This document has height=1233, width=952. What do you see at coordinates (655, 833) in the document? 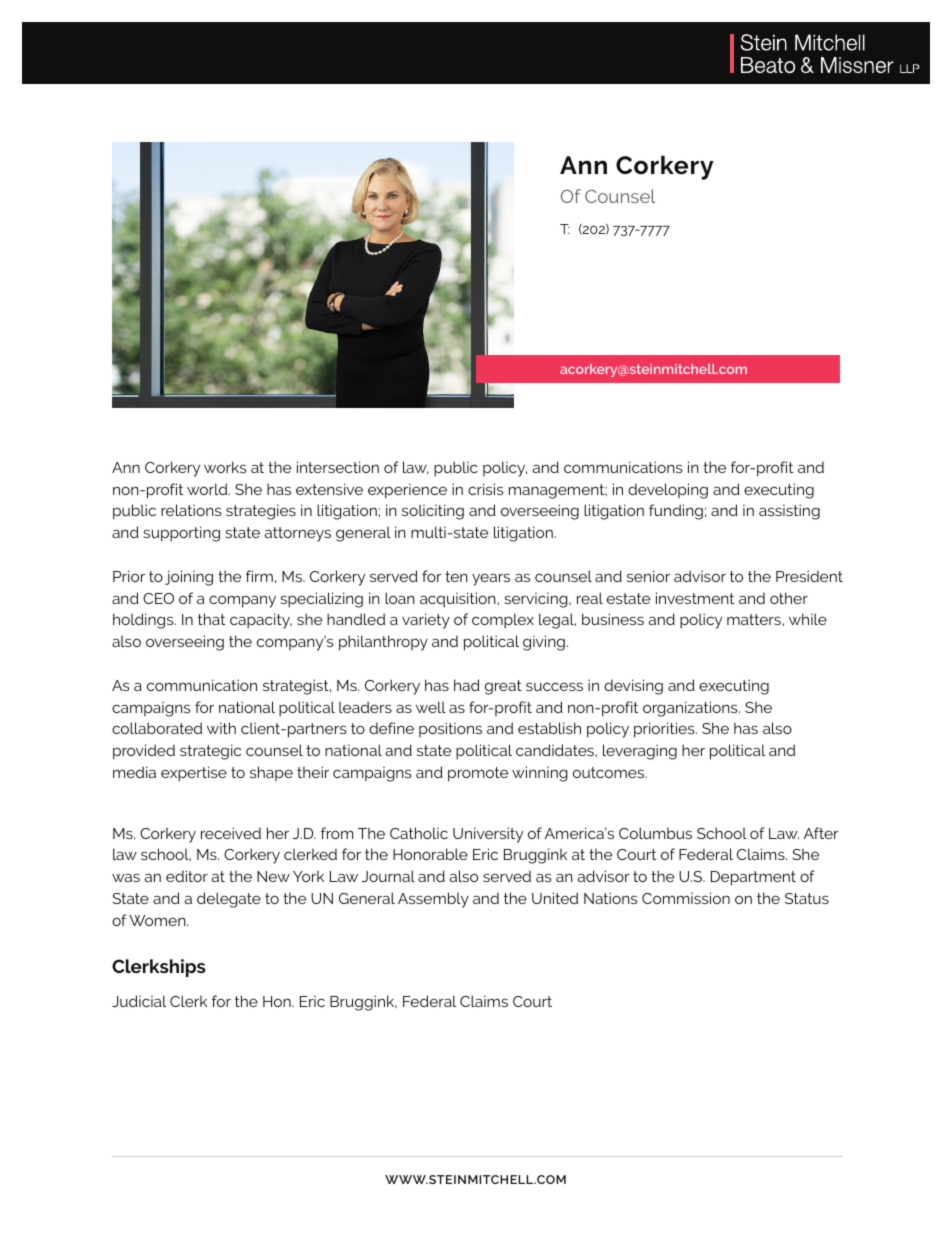
I see `Columbus` at bounding box center [655, 833].
